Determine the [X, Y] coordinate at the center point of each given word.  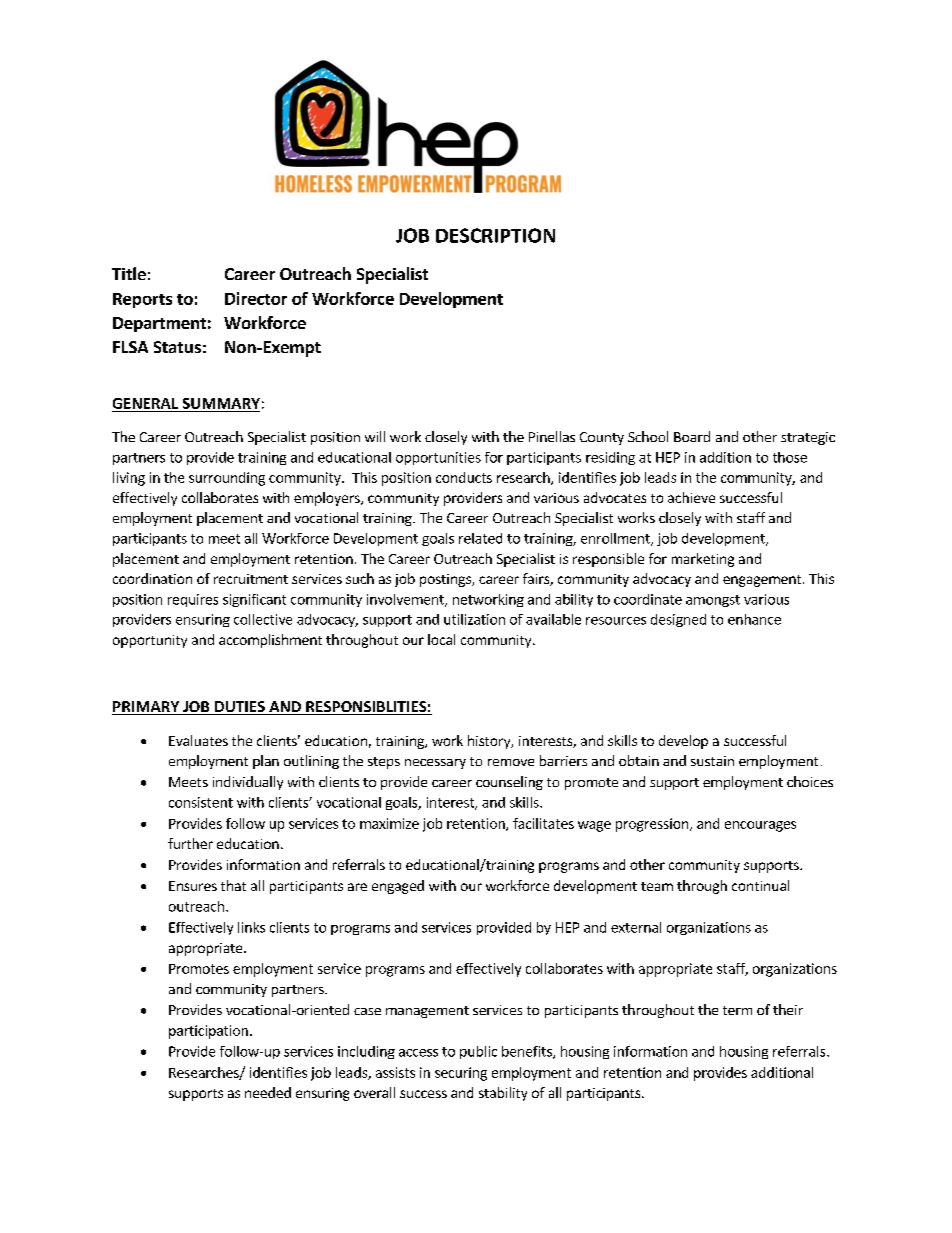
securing [461, 1074]
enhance [754, 619]
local [441, 639]
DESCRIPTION [495, 235]
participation [208, 1032]
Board [692, 436]
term [737, 1010]
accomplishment [270, 641]
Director [256, 298]
